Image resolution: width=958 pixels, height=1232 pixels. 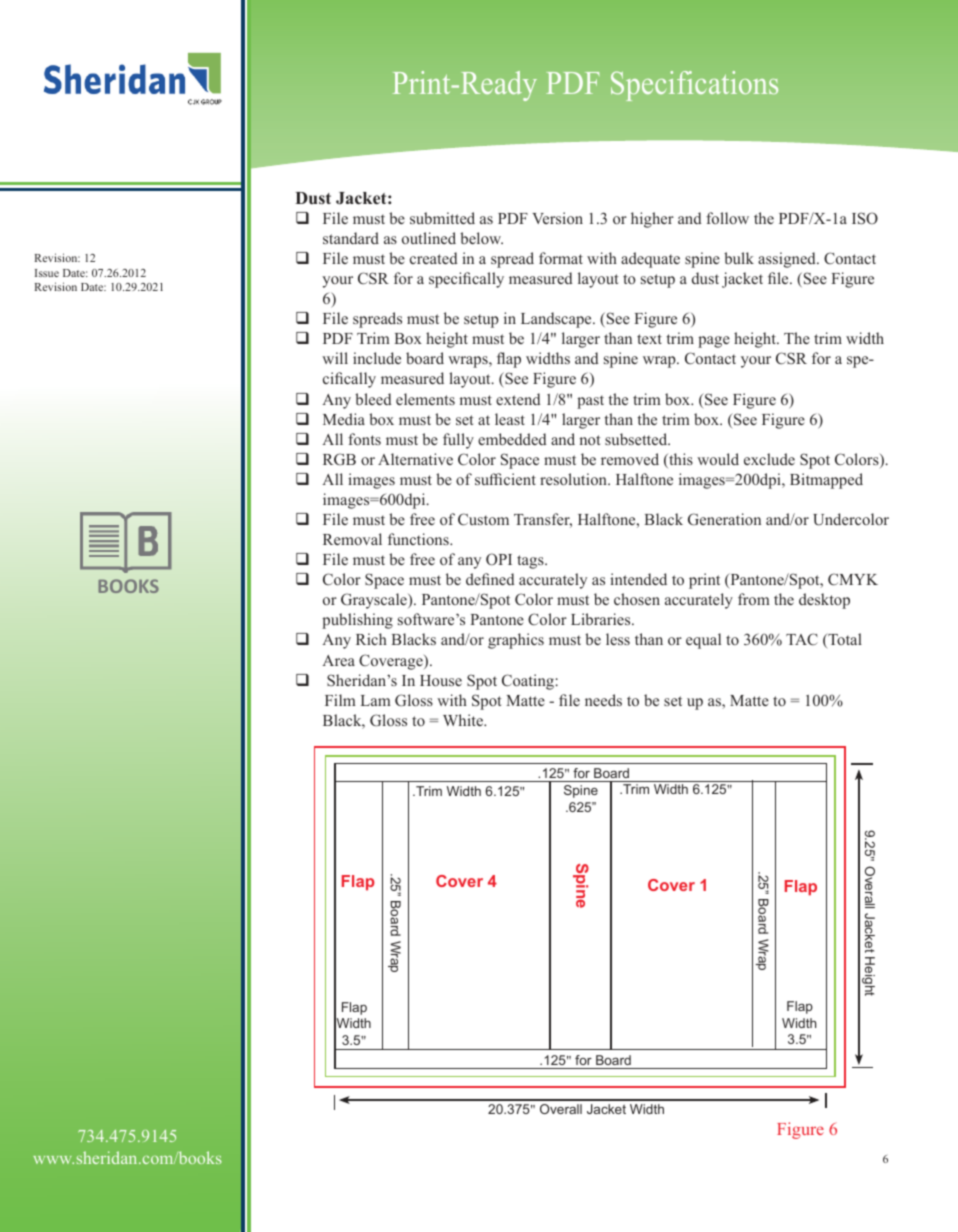 I want to click on follow, so click(x=727, y=218).
